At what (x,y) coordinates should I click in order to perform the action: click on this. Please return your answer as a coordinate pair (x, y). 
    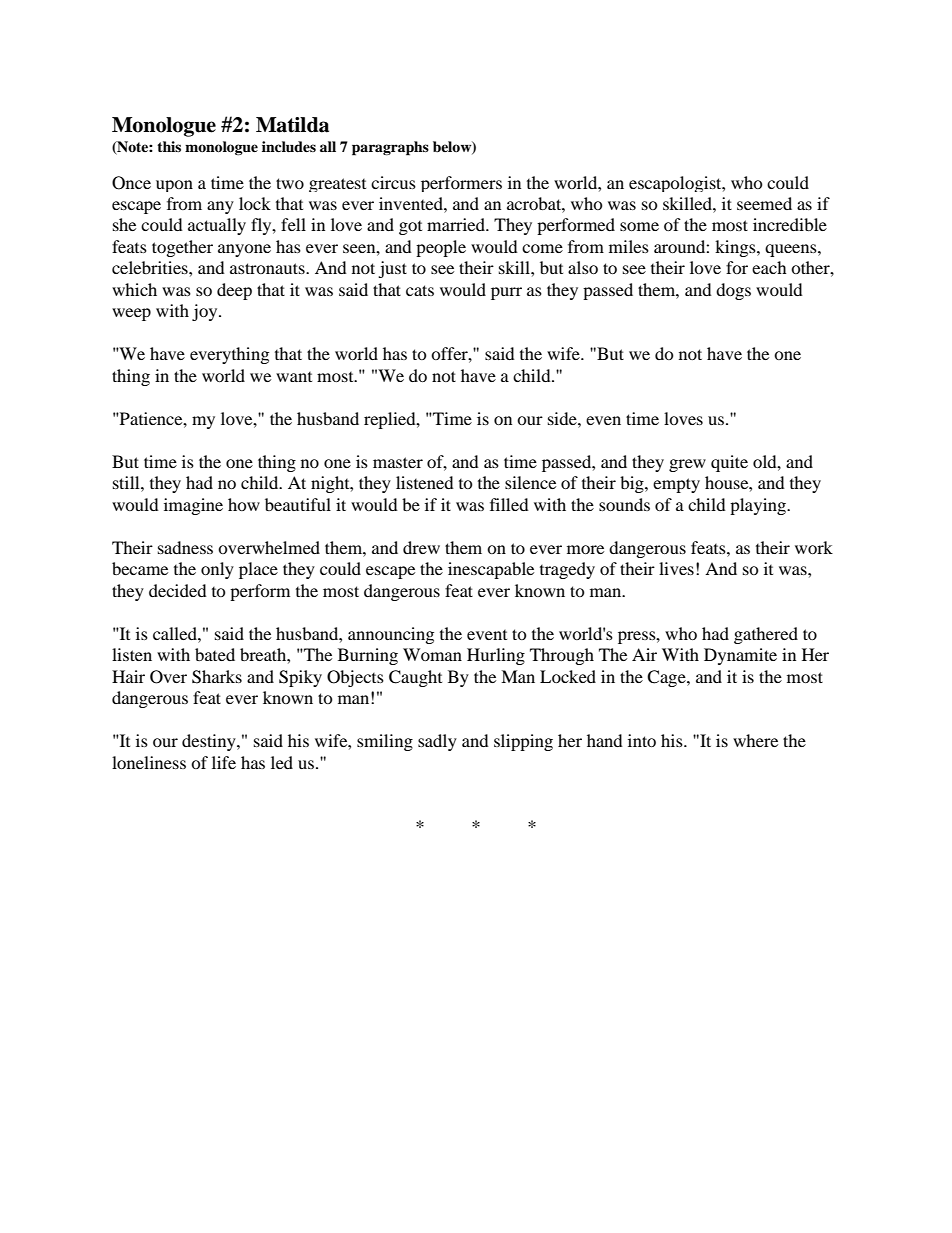
    Looking at the image, I should click on (169, 146).
